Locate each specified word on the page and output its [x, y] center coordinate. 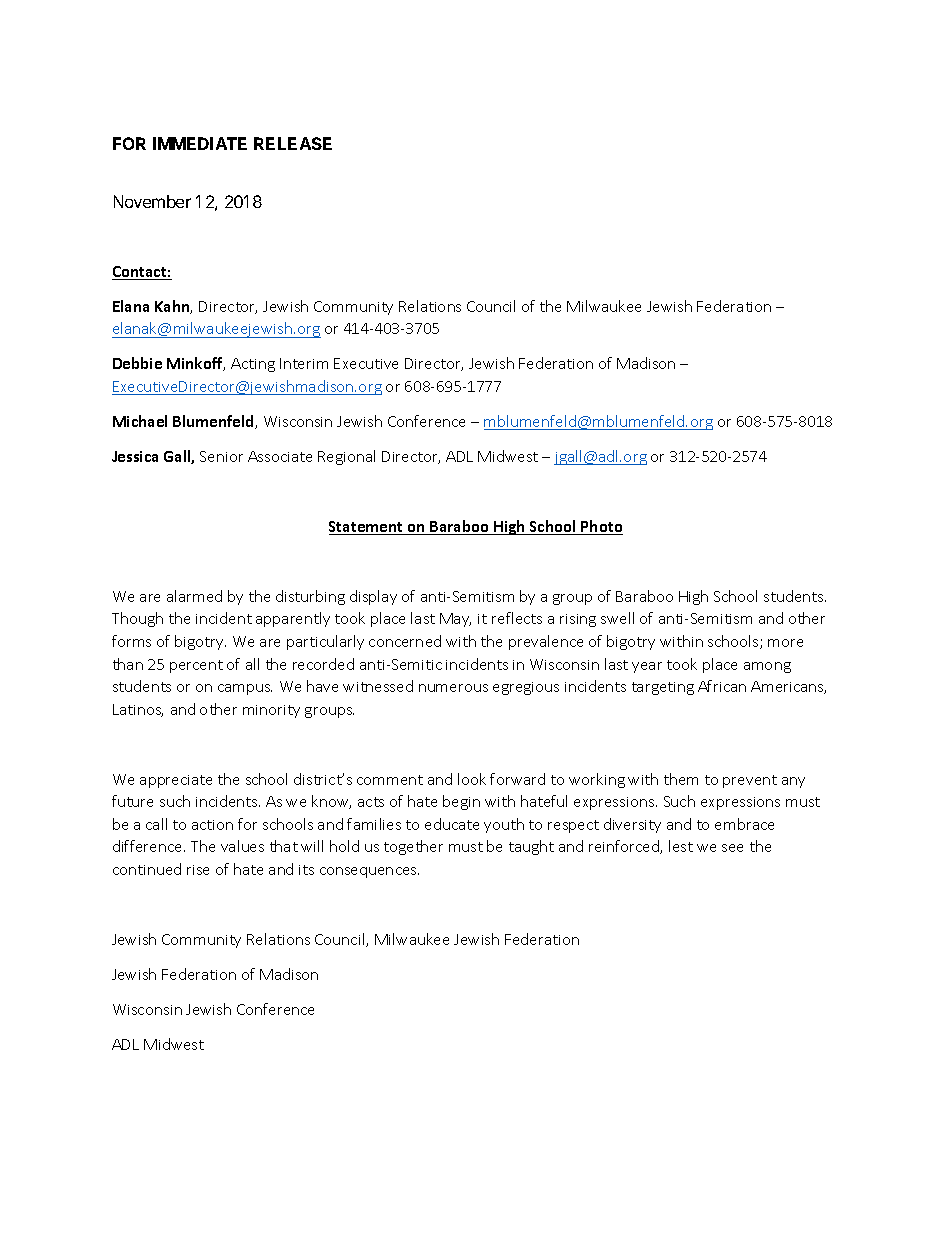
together [413, 847]
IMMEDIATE [200, 143]
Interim [304, 363]
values [242, 846]
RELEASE [293, 143]
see [732, 848]
